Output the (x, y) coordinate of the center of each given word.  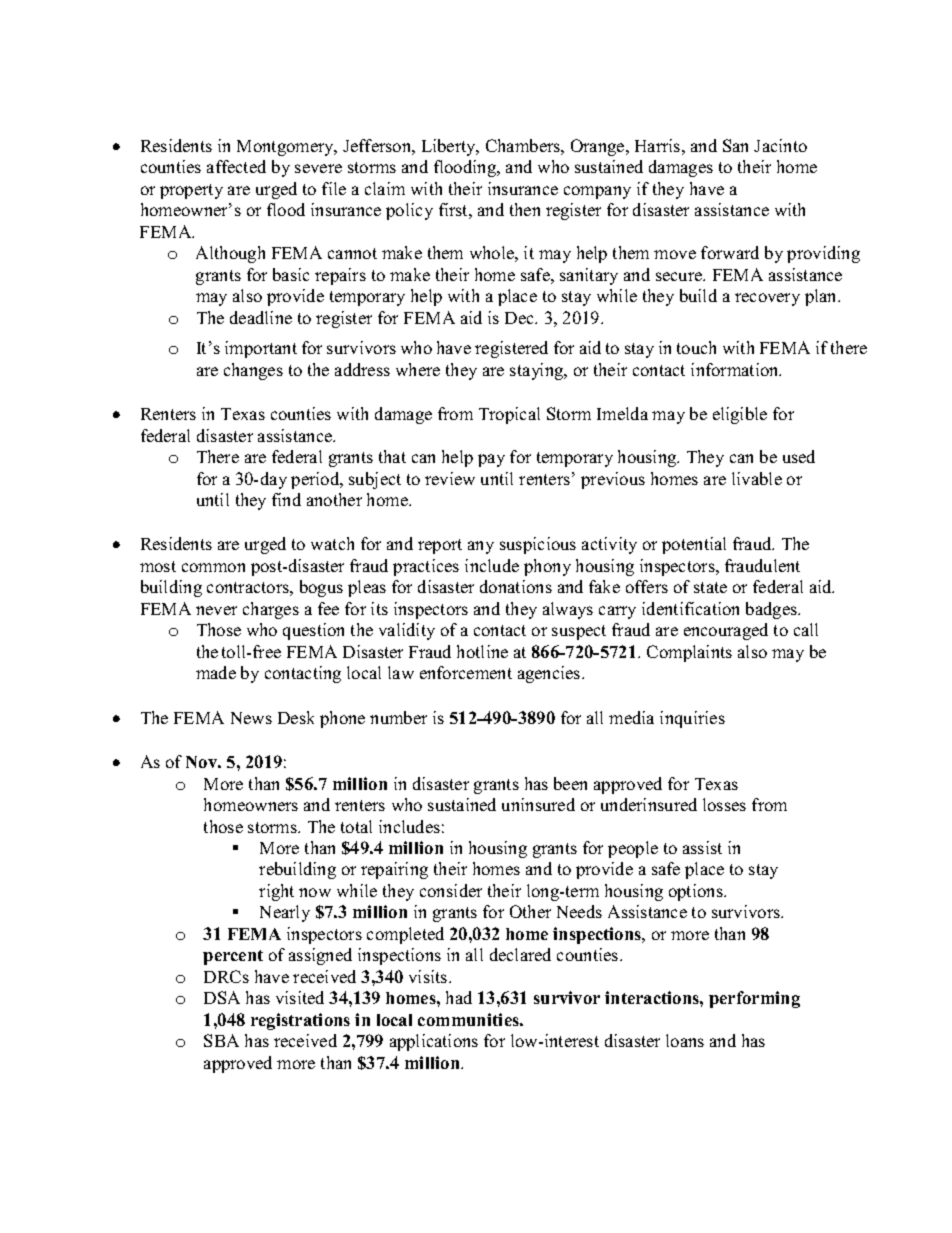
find (286, 499)
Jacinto (780, 145)
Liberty (450, 147)
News (251, 718)
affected (236, 166)
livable (757, 478)
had (459, 997)
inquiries (692, 719)
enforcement (466, 672)
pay (491, 460)
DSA (222, 997)
